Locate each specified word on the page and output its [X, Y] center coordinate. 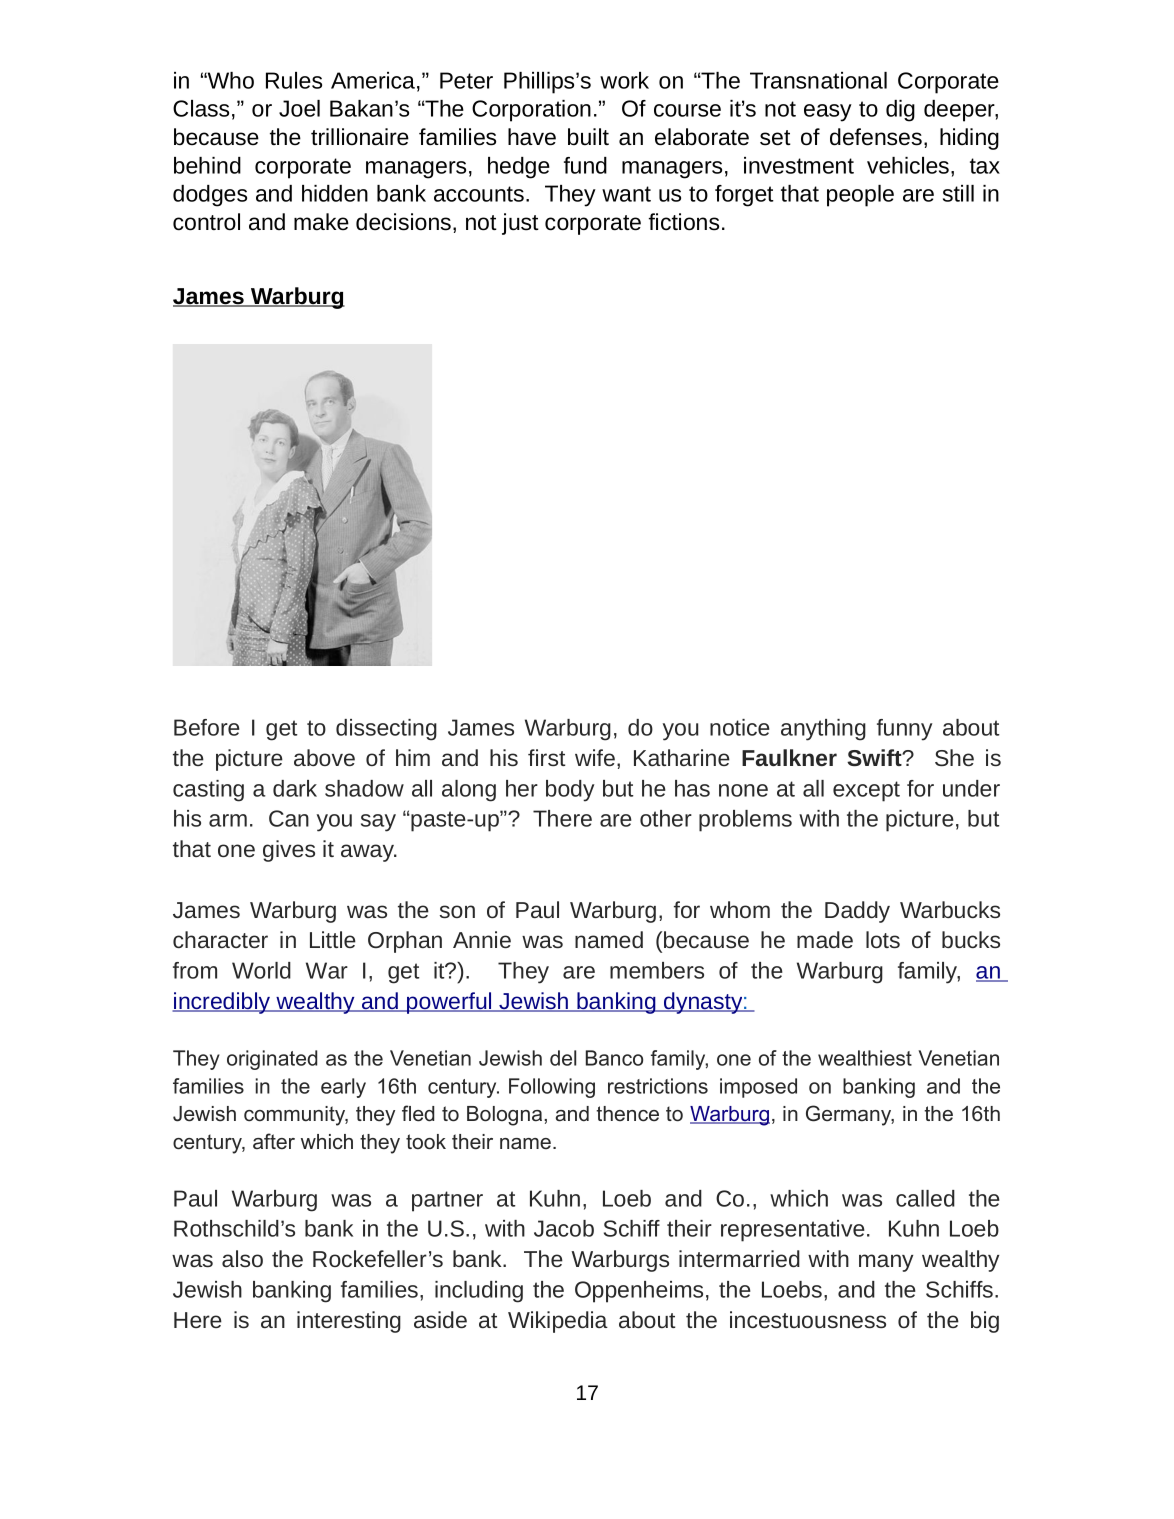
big [985, 1322]
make [321, 222]
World [261, 970]
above [324, 757]
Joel [299, 108]
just [520, 224]
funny [904, 730]
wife [596, 757]
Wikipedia [558, 1322]
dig [900, 111]
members [657, 970]
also [242, 1258]
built [588, 137]
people [860, 196]
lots [883, 939]
